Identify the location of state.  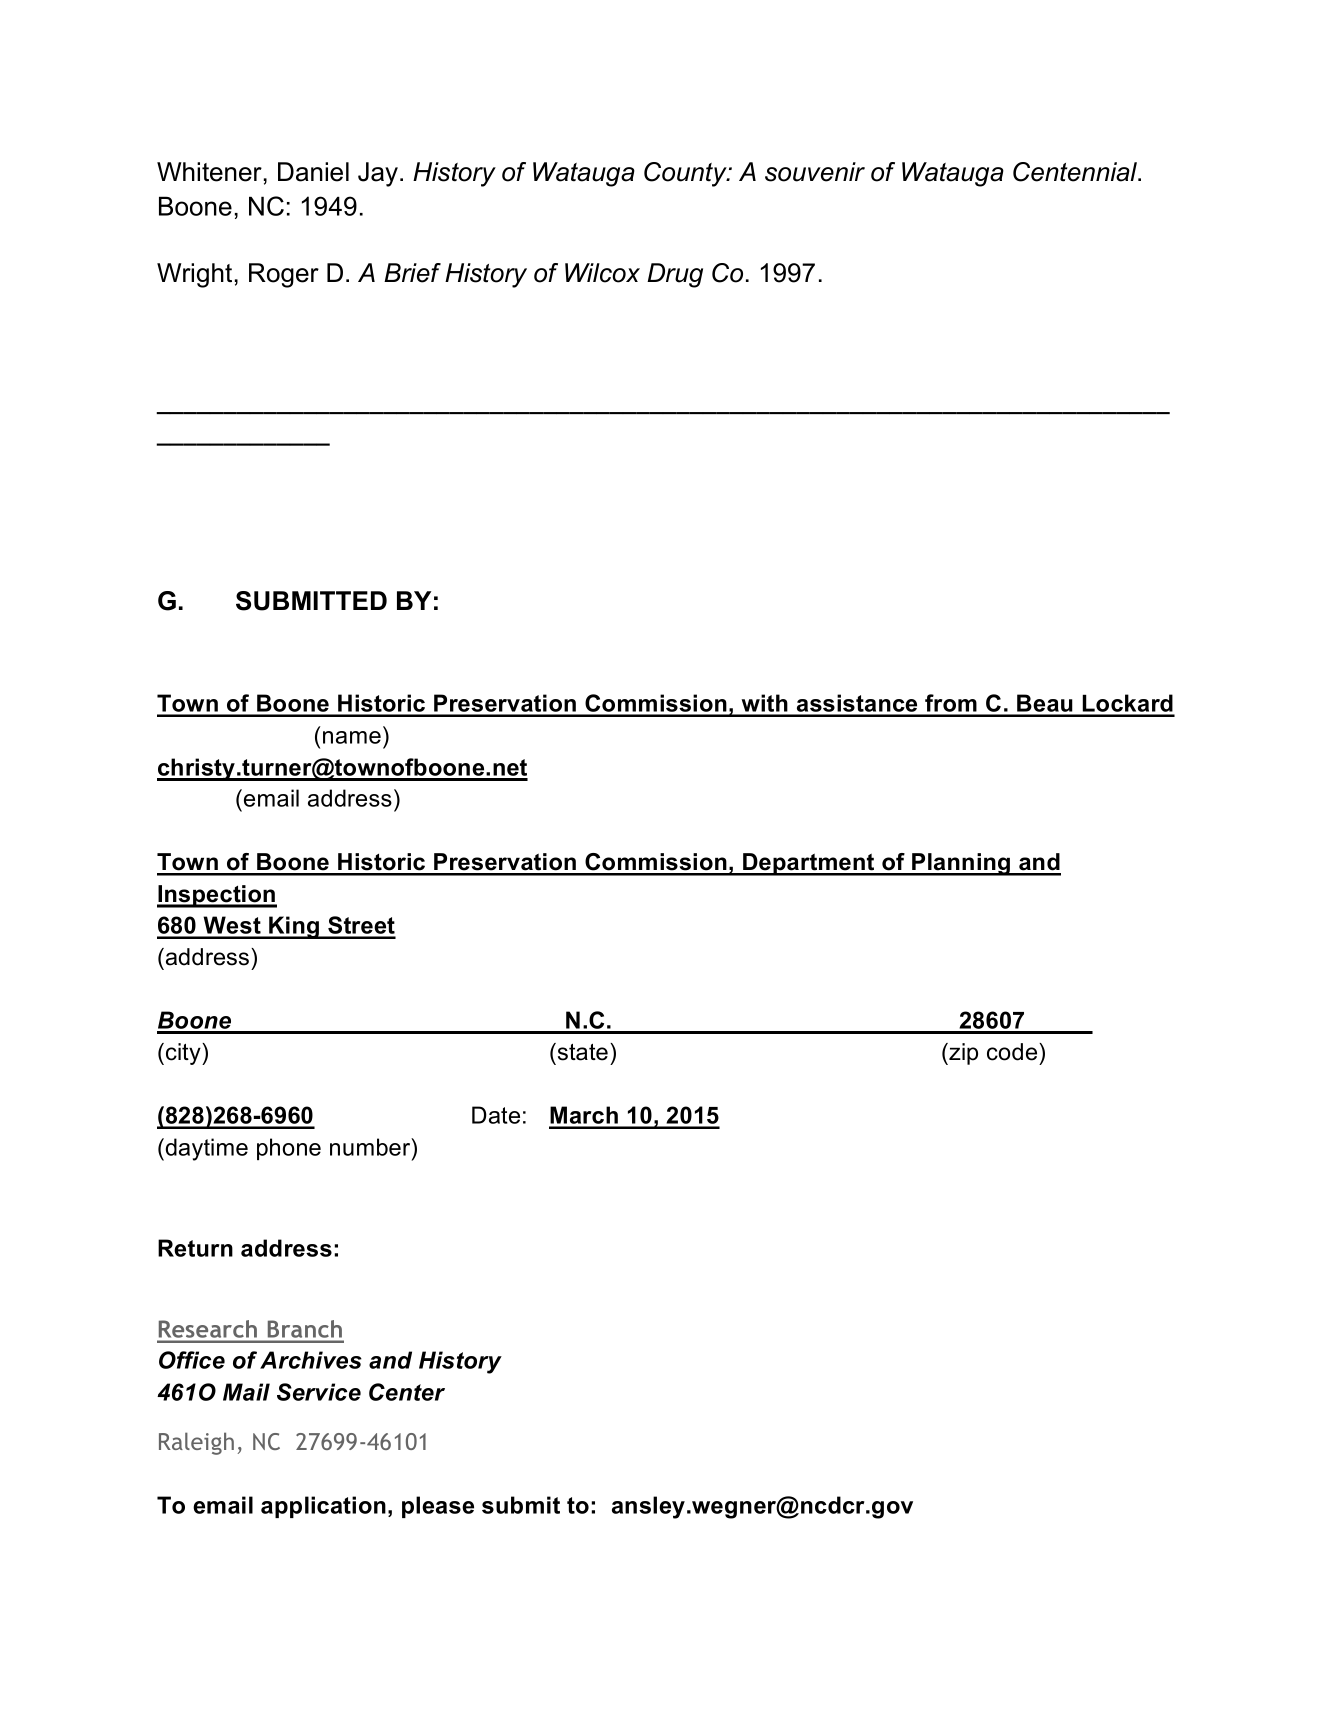
(581, 1052).
